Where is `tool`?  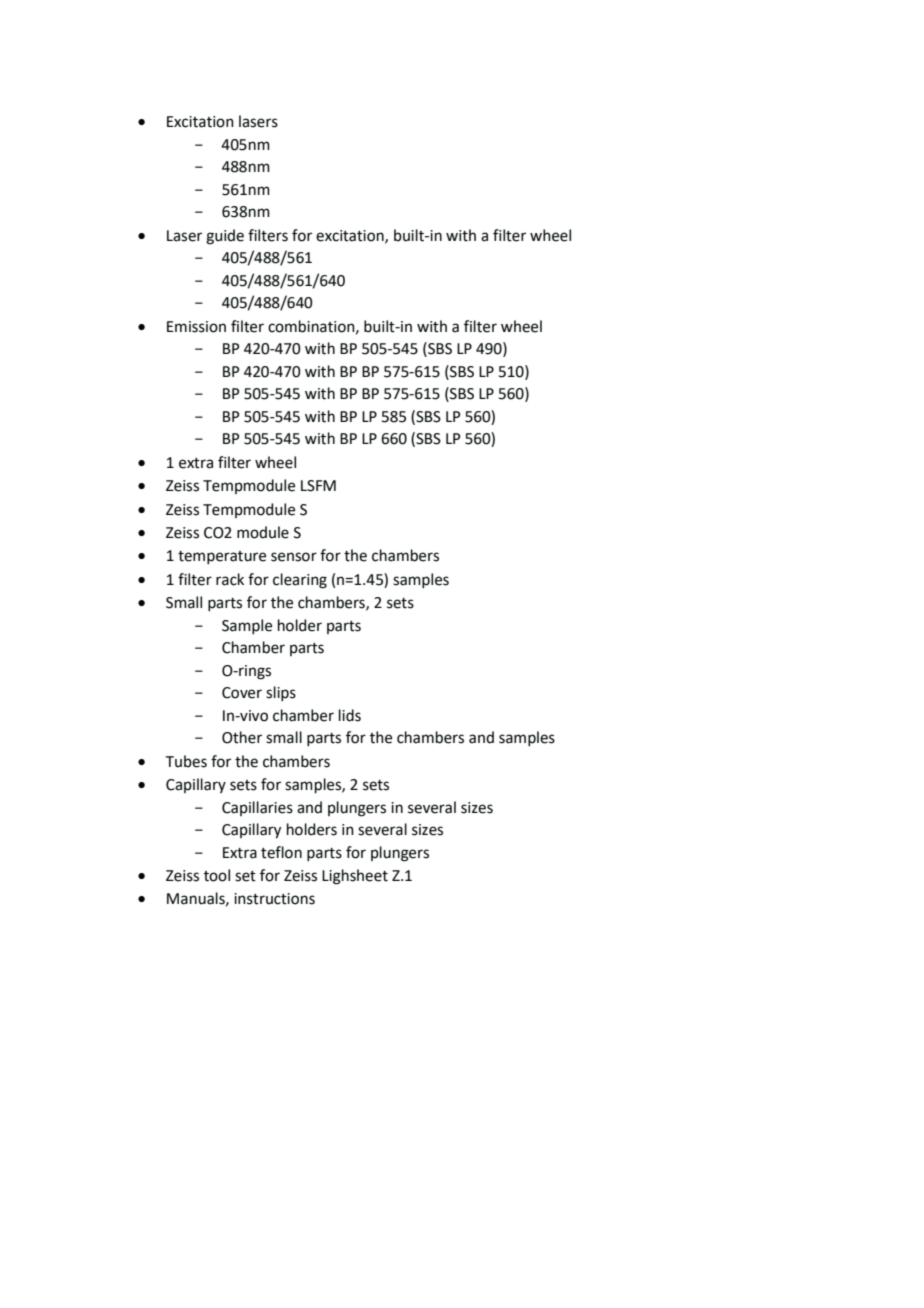 tool is located at coordinates (217, 875).
